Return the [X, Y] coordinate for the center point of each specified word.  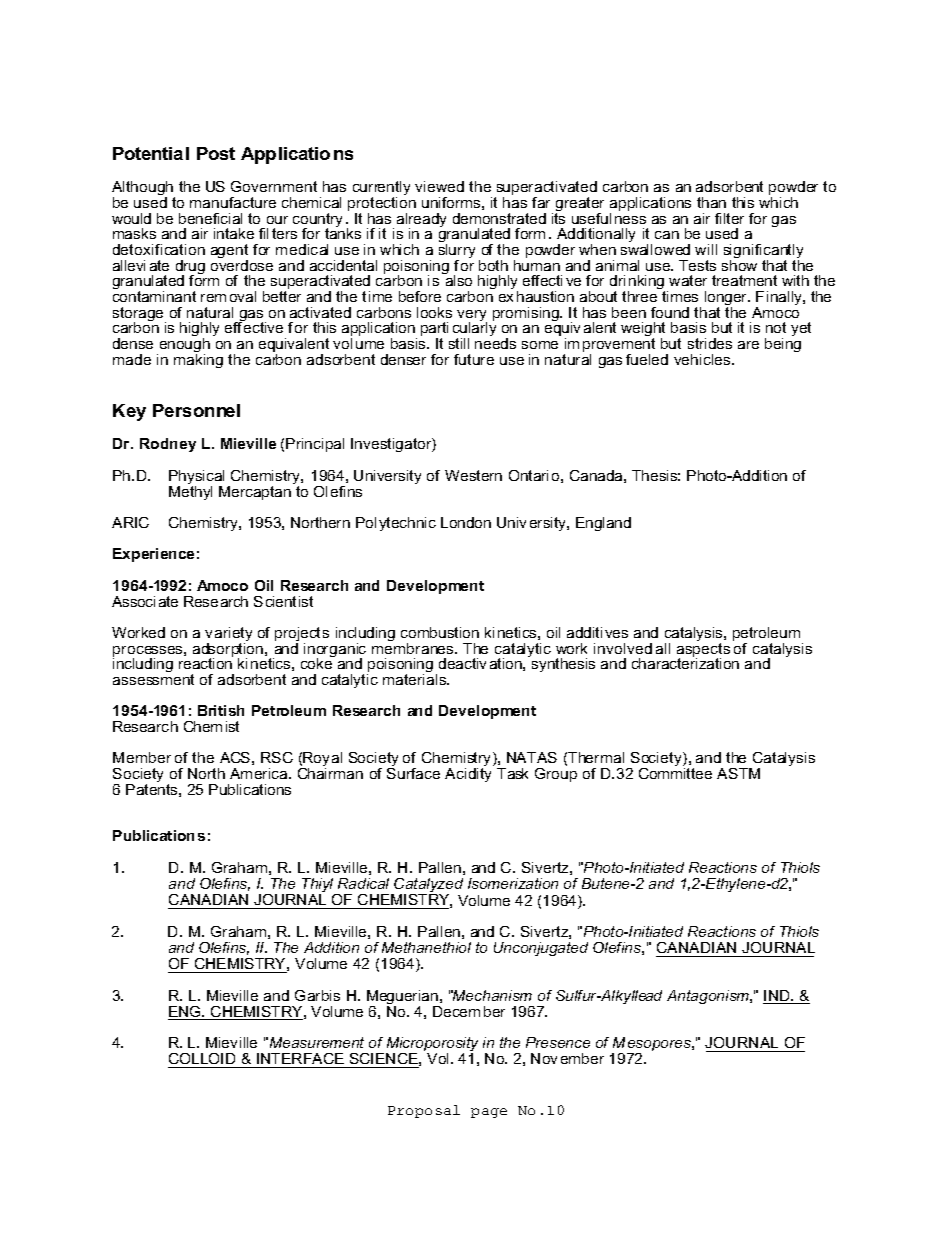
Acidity [468, 775]
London [466, 522]
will [706, 249]
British [221, 710]
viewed [439, 186]
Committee [675, 773]
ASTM [738, 773]
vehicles [703, 359]
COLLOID [203, 1060]
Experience [153, 555]
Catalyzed [428, 886]
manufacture [233, 202]
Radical [363, 883]
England [603, 524]
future [474, 359]
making [198, 361]
